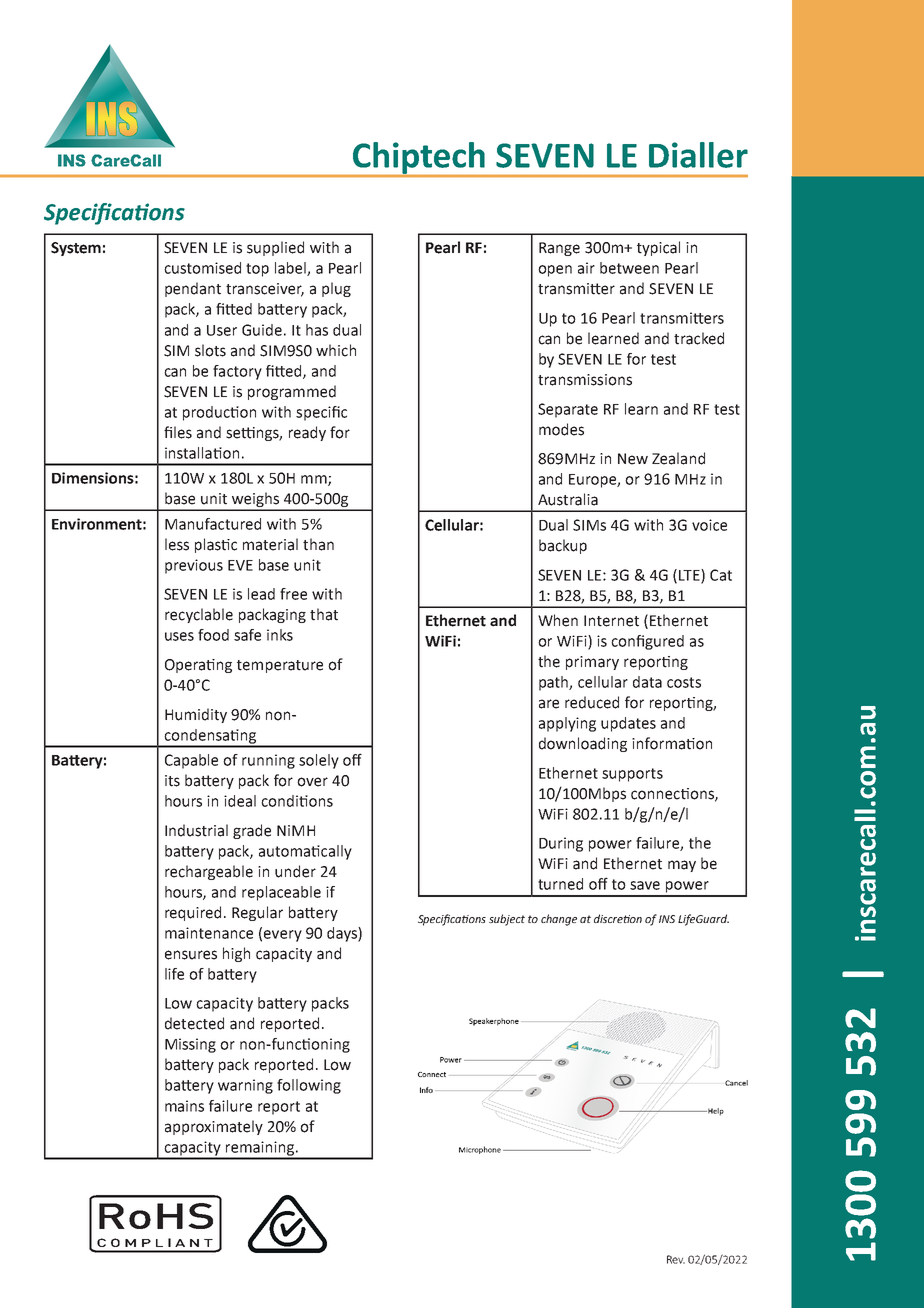  What do you see at coordinates (184, 1106) in the screenshot?
I see `mains` at bounding box center [184, 1106].
